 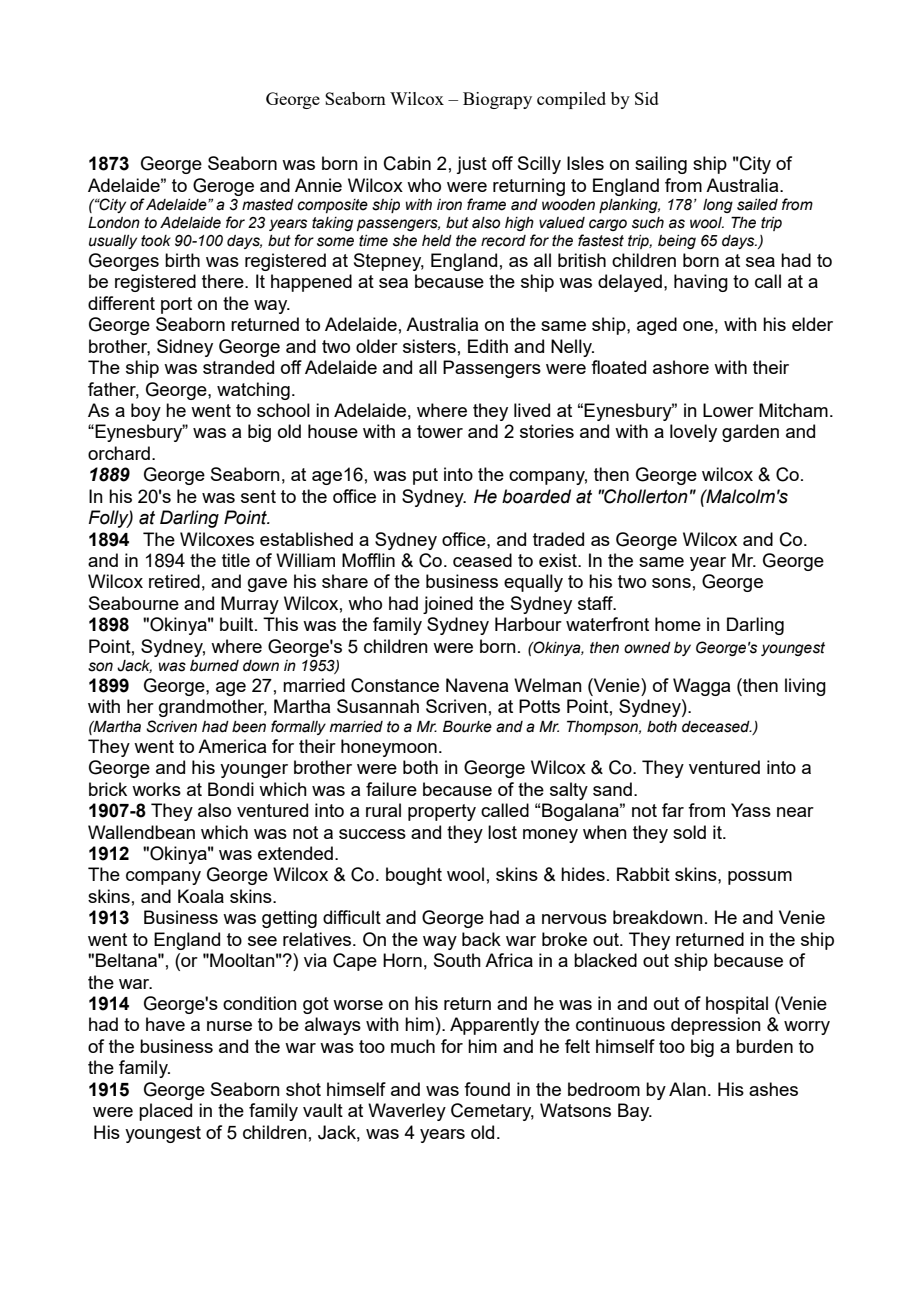 What do you see at coordinates (448, 605) in the page?
I see `joined` at bounding box center [448, 605].
